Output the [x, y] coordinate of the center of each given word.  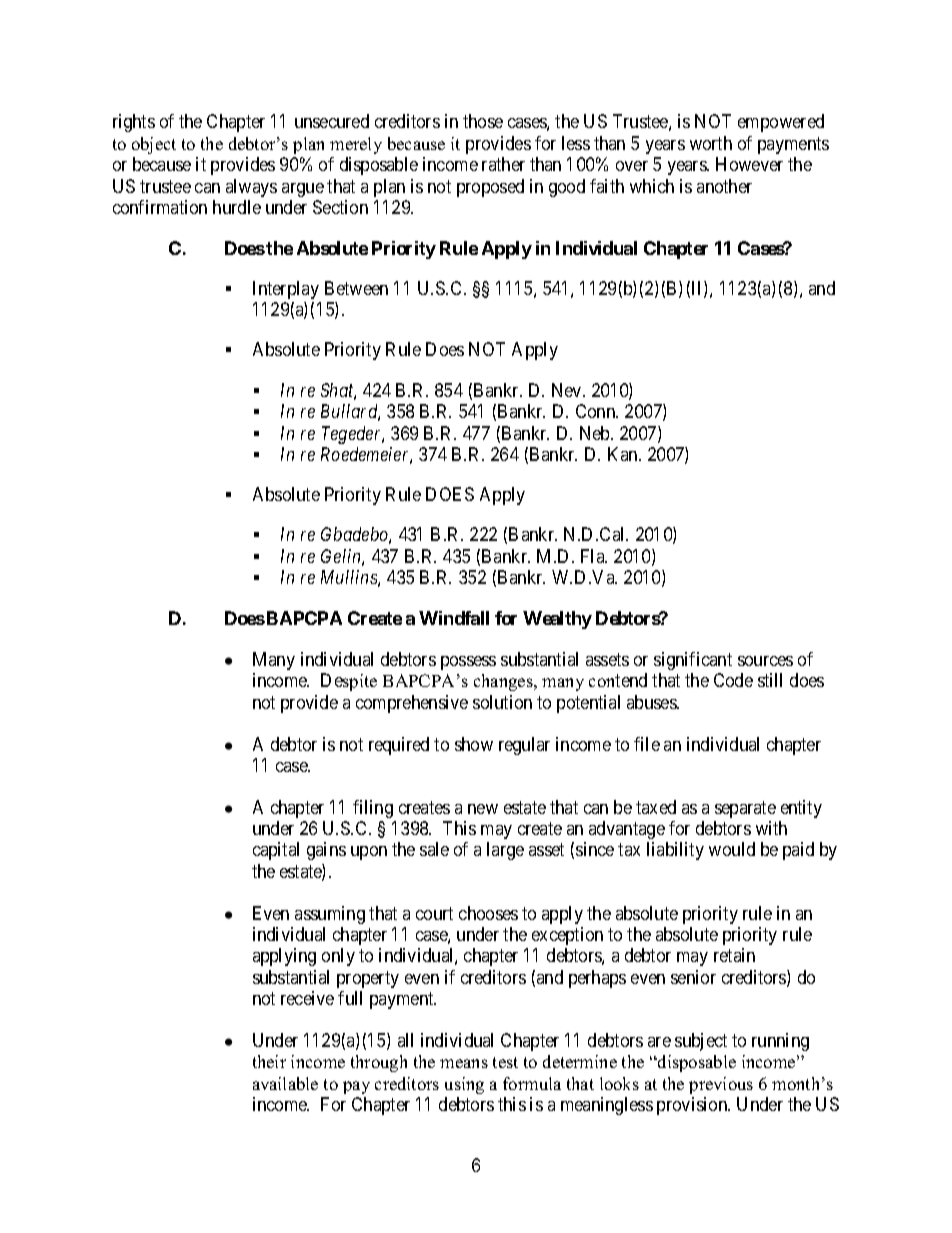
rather [503, 164]
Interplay [286, 290]
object [154, 145]
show [474, 744]
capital [276, 851]
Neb [596, 433]
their [269, 1061]
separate [745, 809]
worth [711, 143]
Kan [624, 454]
